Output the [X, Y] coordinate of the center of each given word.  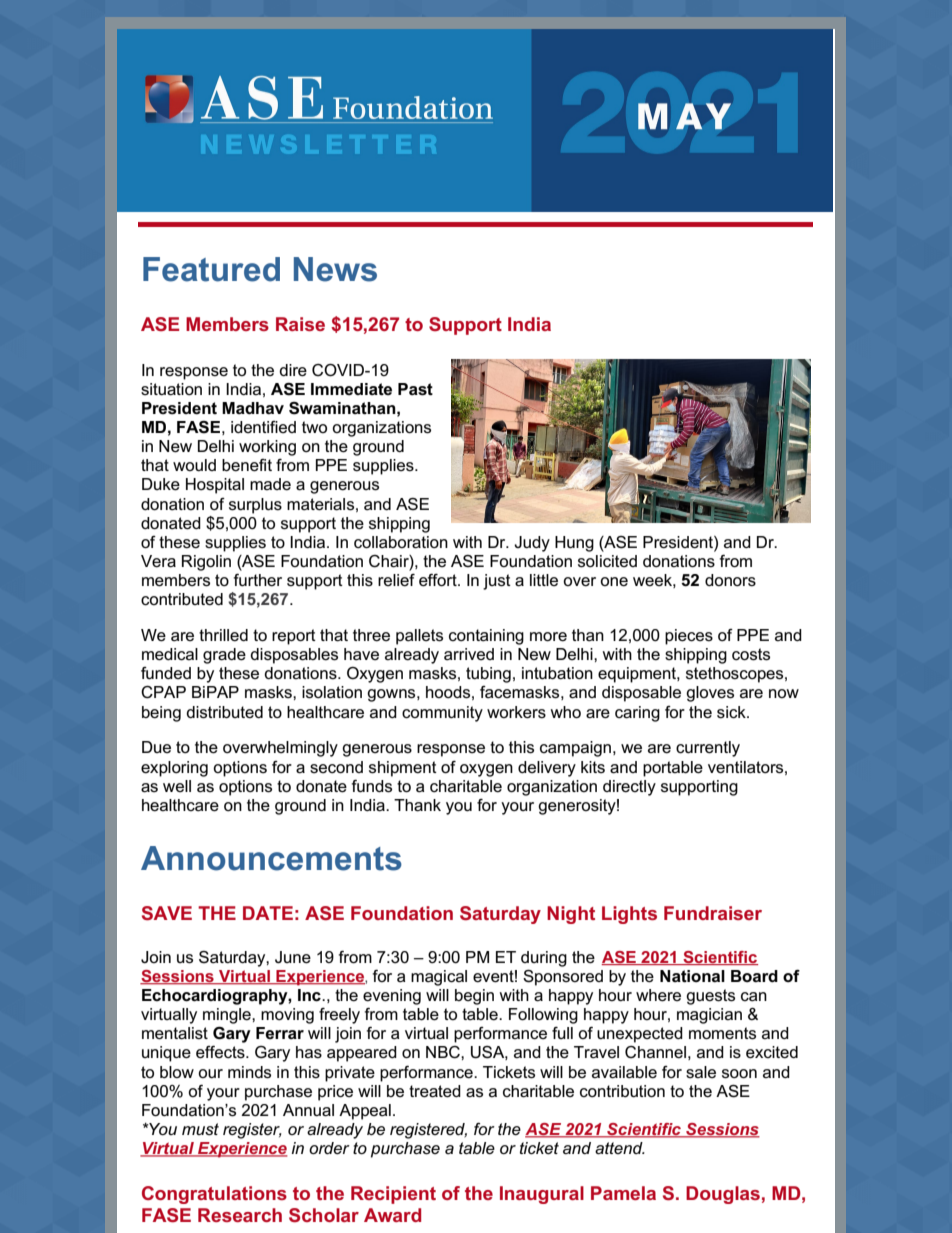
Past [415, 389]
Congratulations [214, 1195]
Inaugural [542, 1195]
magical [439, 978]
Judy [532, 544]
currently [708, 749]
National [692, 976]
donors [730, 580]
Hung [574, 544]
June [293, 957]
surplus [255, 506]
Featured [211, 269]
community [442, 714]
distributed [224, 712]
